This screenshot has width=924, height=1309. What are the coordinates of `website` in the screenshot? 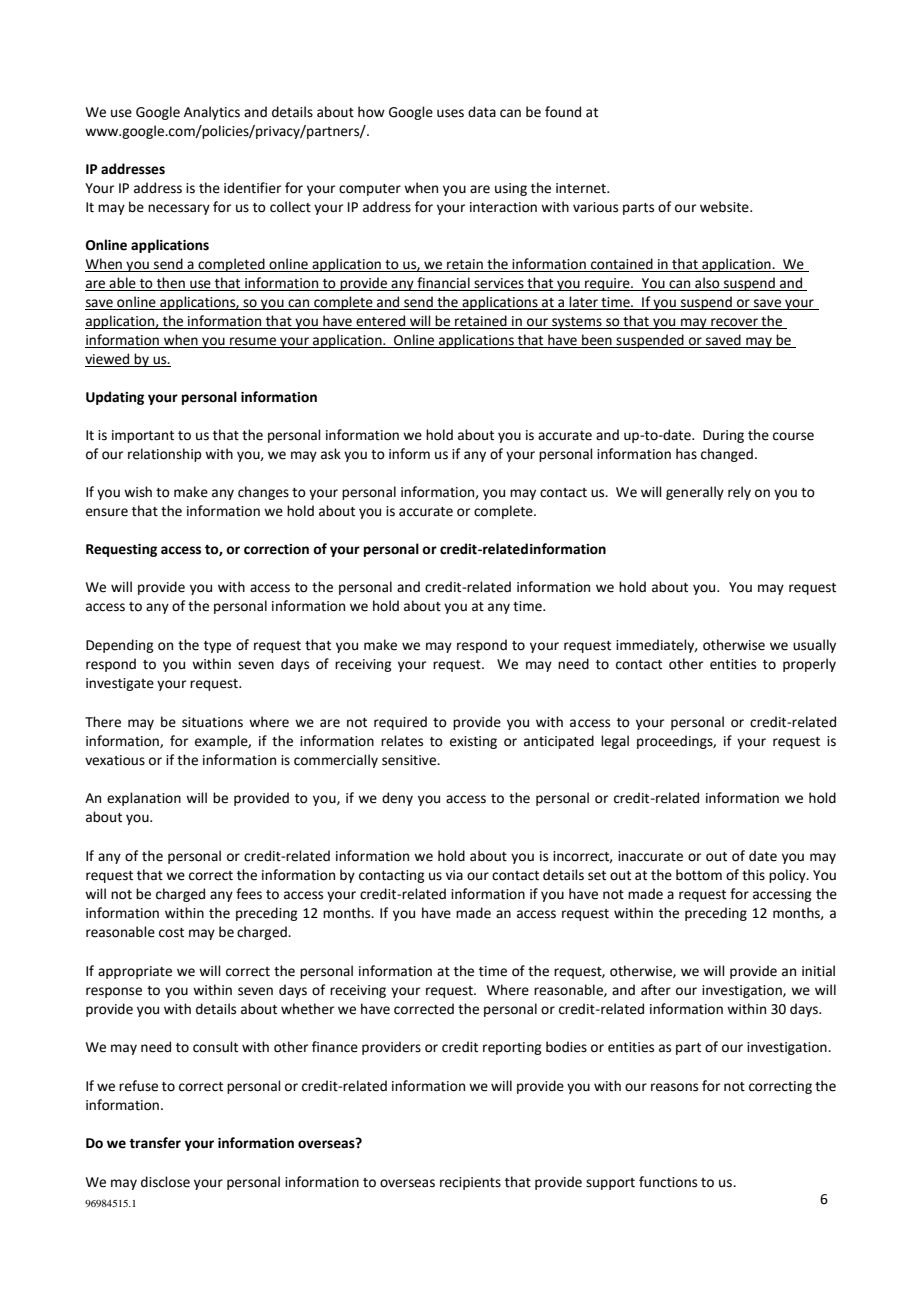 It's located at (725, 207).
